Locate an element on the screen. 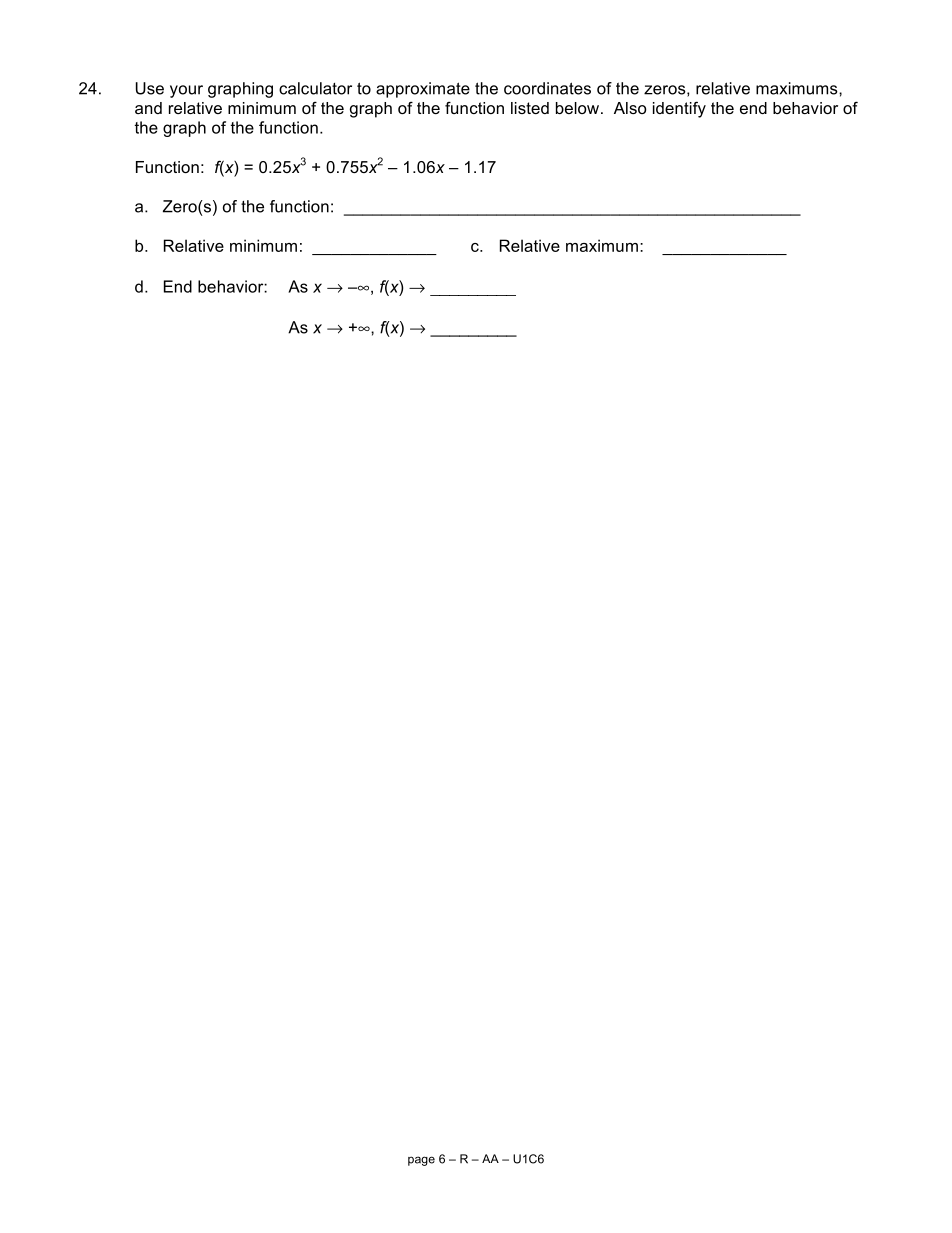  identify is located at coordinates (679, 109).
